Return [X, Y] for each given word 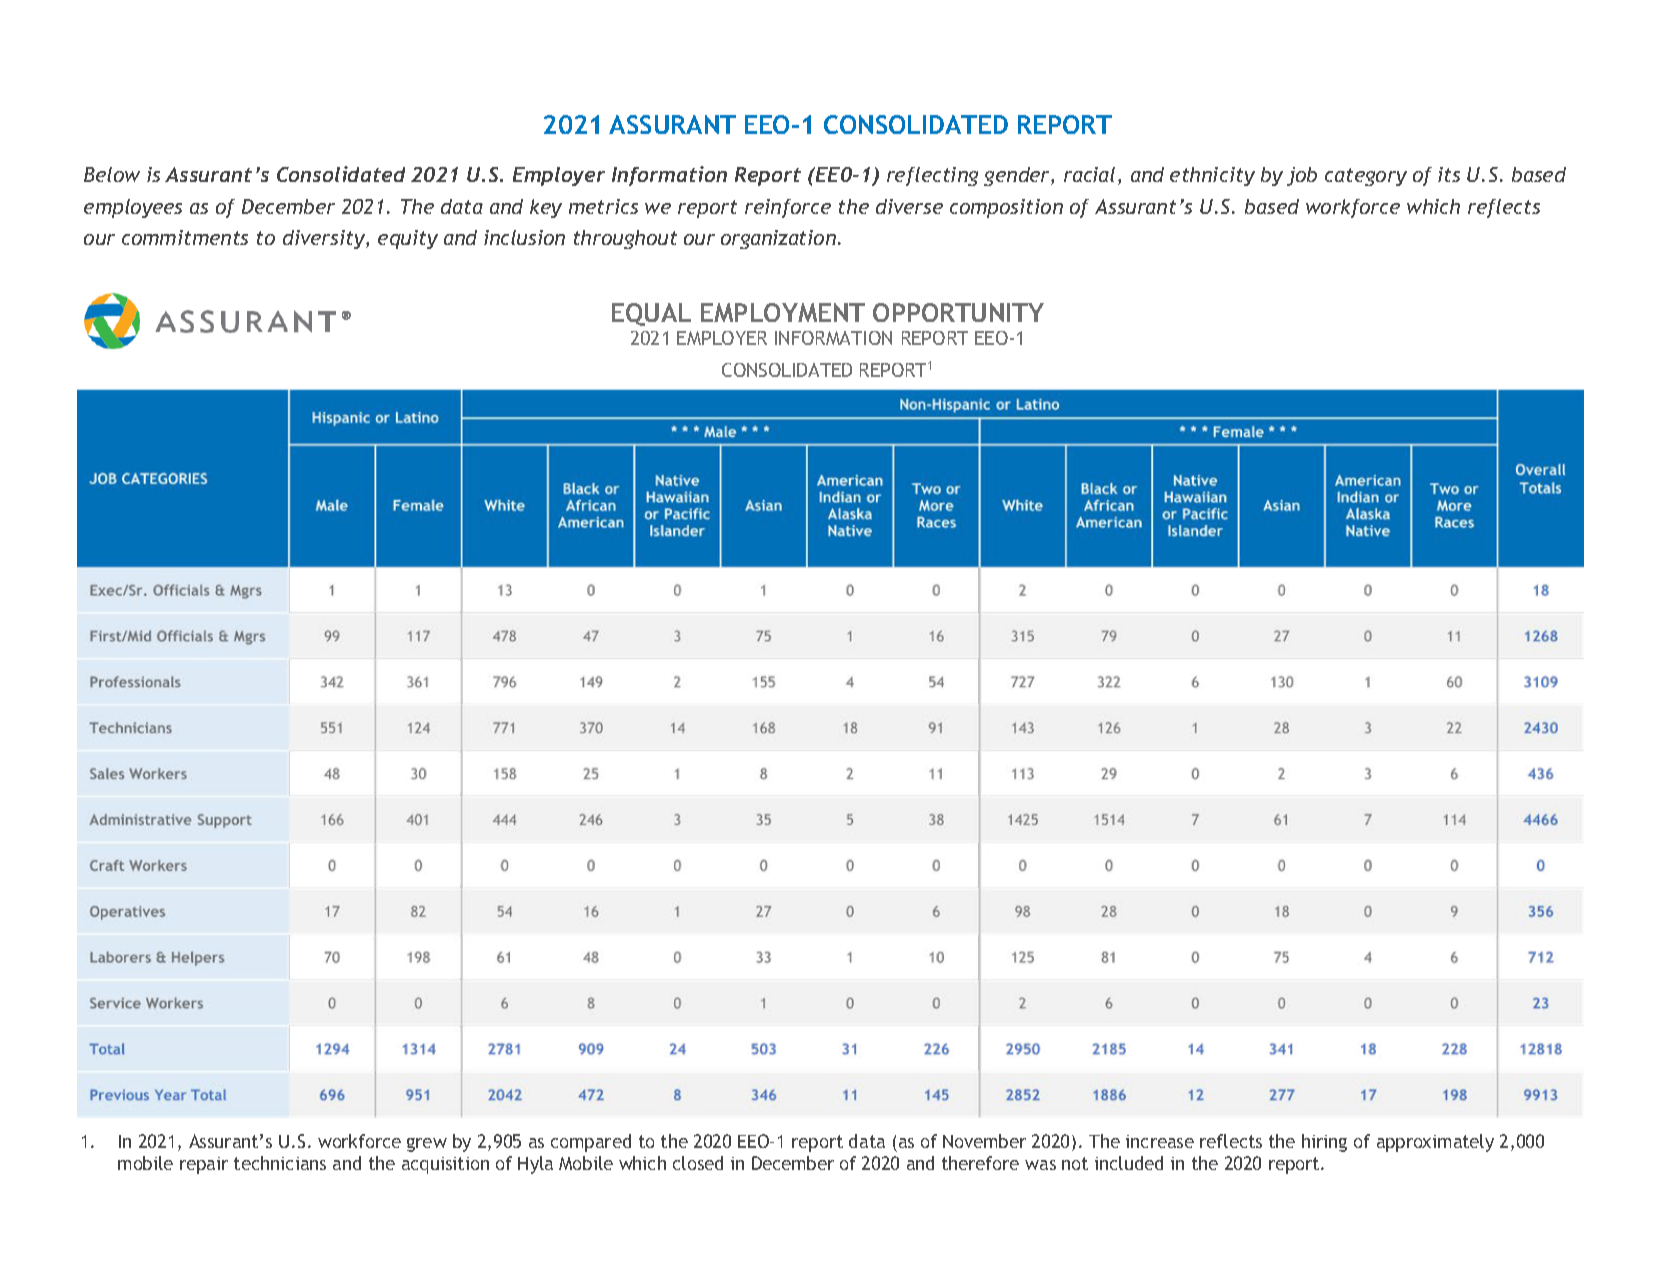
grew [427, 1145]
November [984, 1141]
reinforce [788, 208]
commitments [185, 237]
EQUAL [651, 314]
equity [408, 239]
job [1302, 176]
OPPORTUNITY [958, 312]
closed [698, 1163]
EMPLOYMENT [783, 312]
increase [1160, 1141]
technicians [280, 1163]
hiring [1324, 1143]
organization [778, 239]
